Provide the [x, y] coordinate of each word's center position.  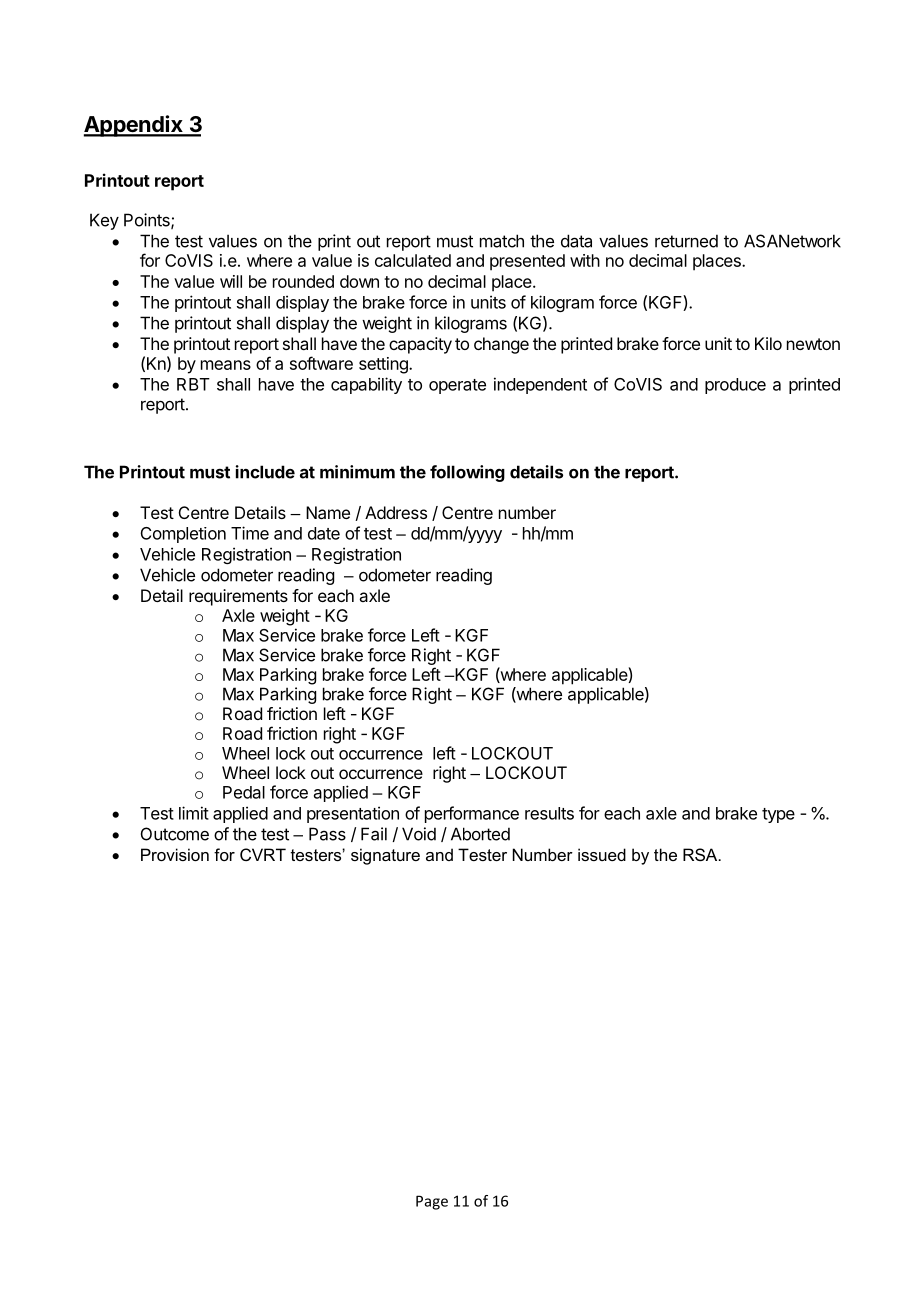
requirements [238, 597]
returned [686, 241]
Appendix [134, 126]
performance [472, 814]
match [502, 241]
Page [432, 1202]
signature [385, 856]
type [778, 815]
